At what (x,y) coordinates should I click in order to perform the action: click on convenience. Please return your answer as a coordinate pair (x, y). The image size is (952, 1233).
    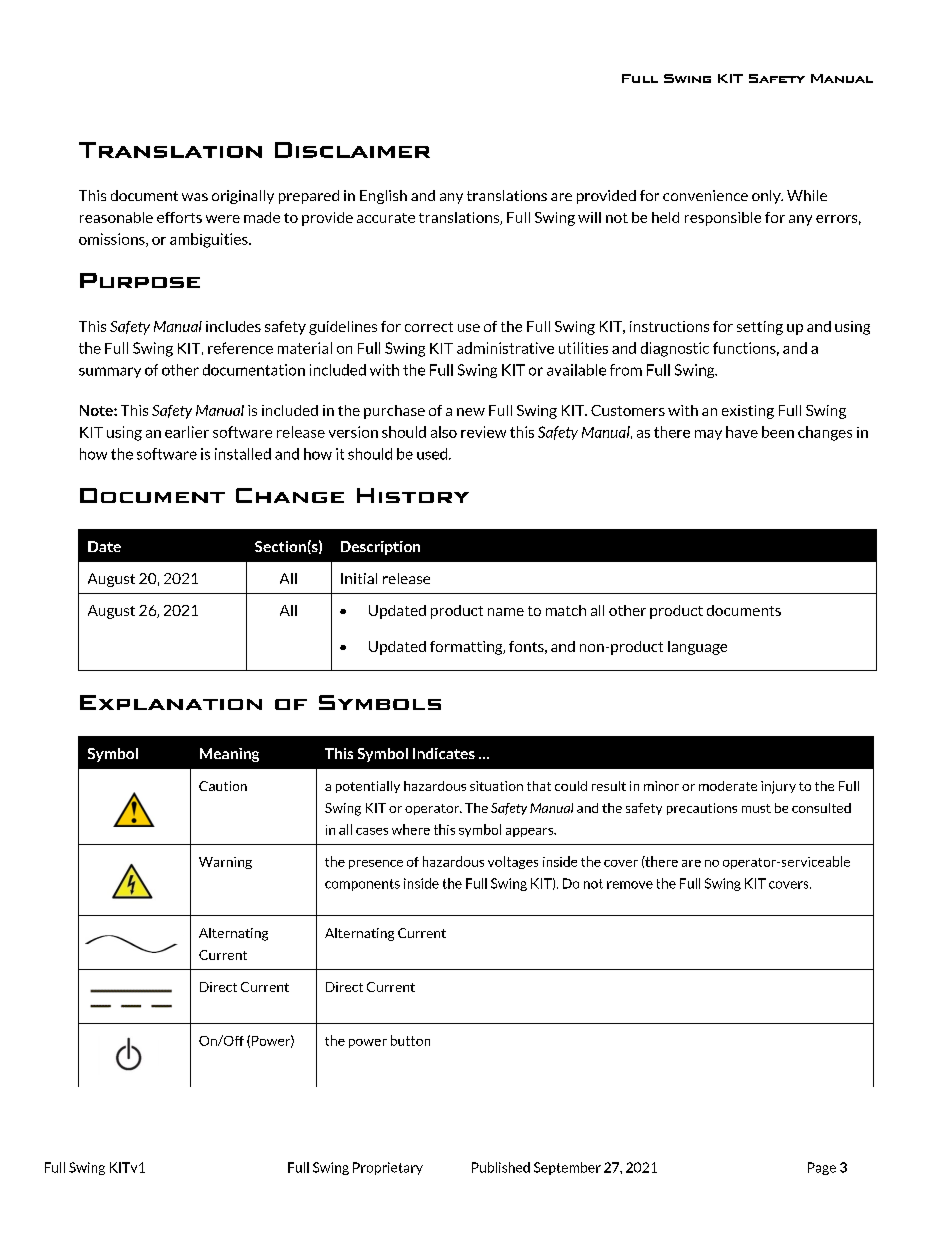
    Looking at the image, I should click on (705, 195).
